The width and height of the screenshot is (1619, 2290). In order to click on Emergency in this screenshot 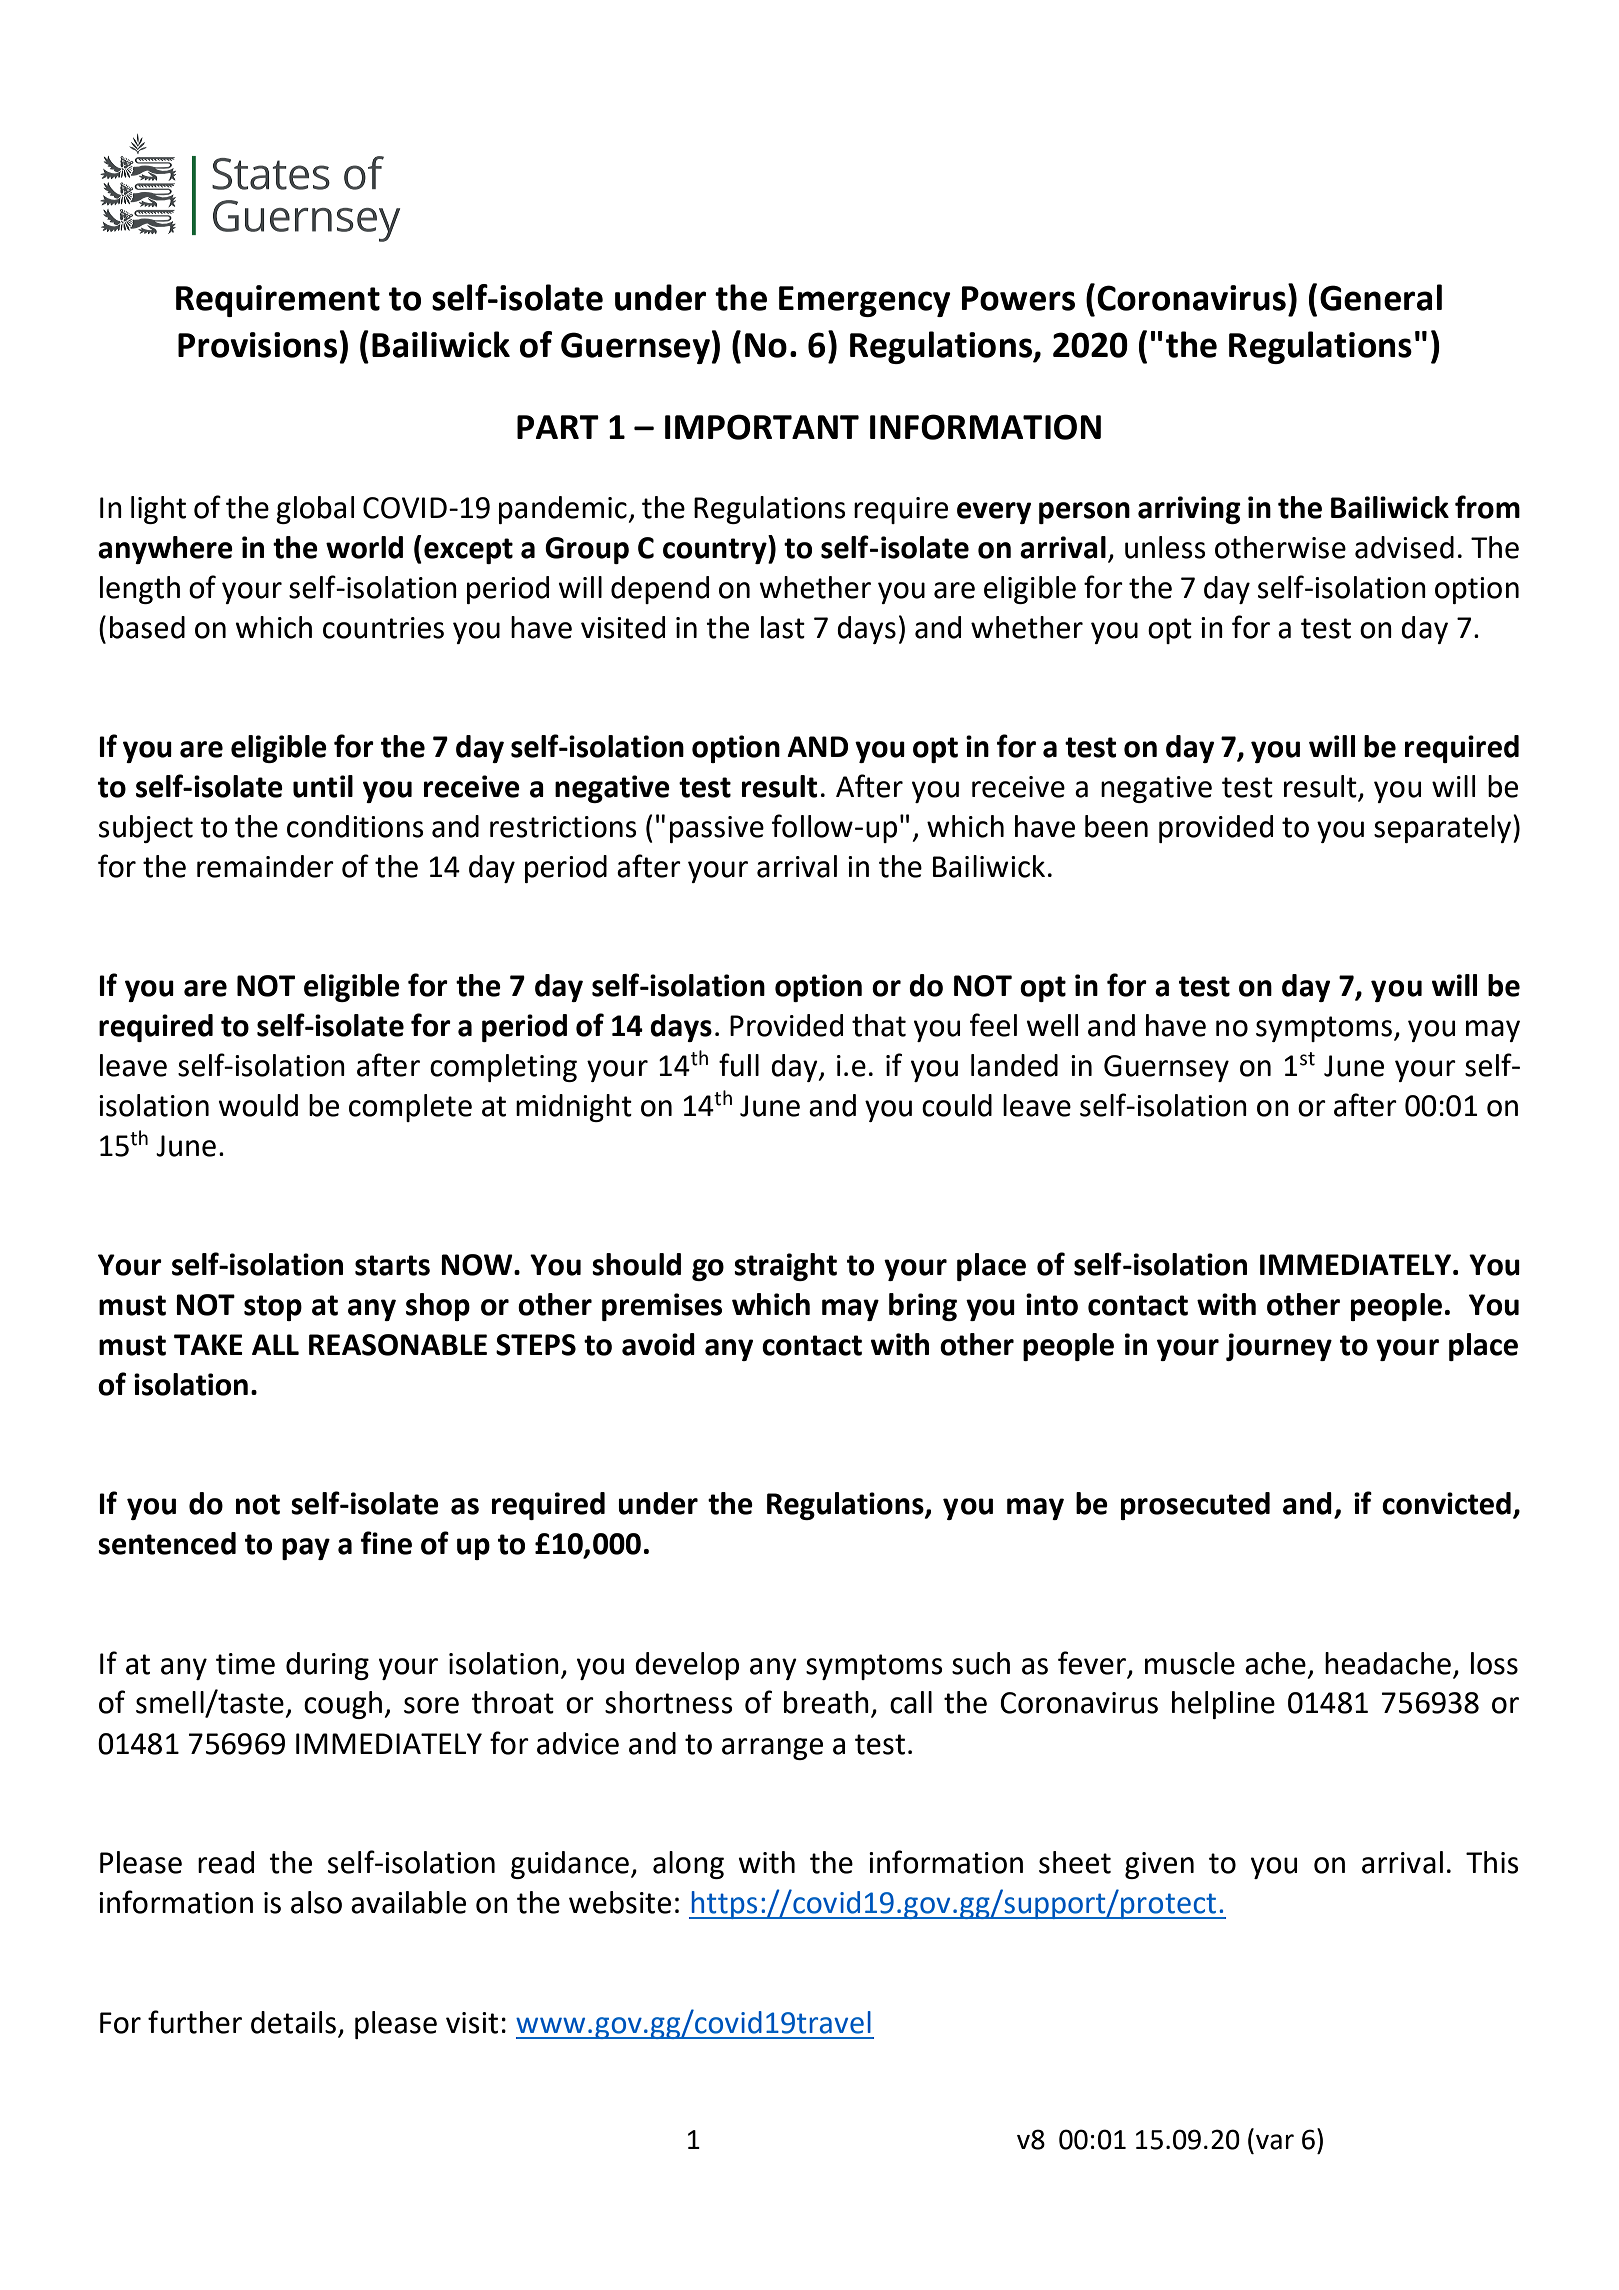, I will do `click(865, 301)`.
